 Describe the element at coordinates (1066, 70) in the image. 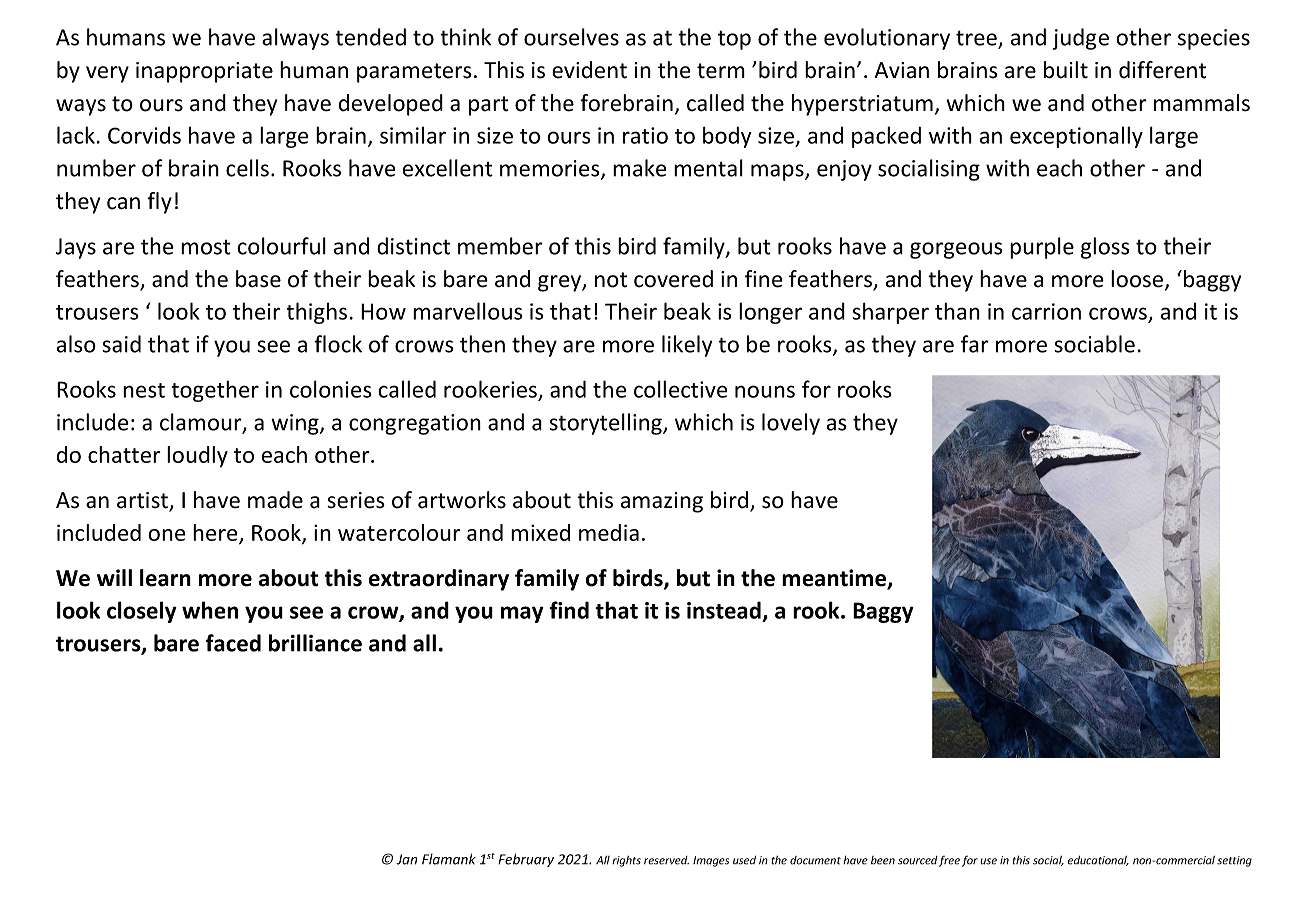

I see `built` at that location.
